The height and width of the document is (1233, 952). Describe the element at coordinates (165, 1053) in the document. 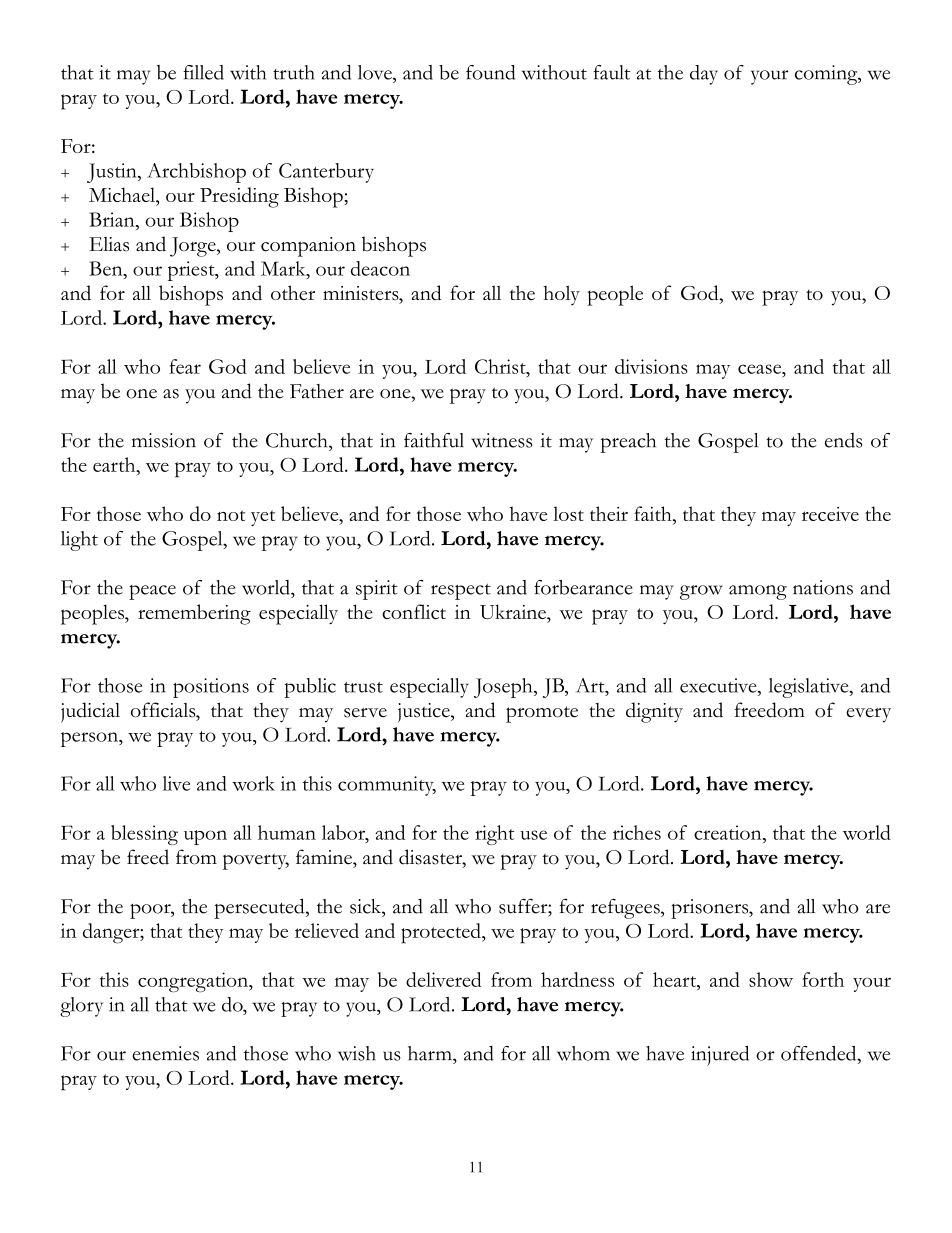

I see `enemies` at that location.
